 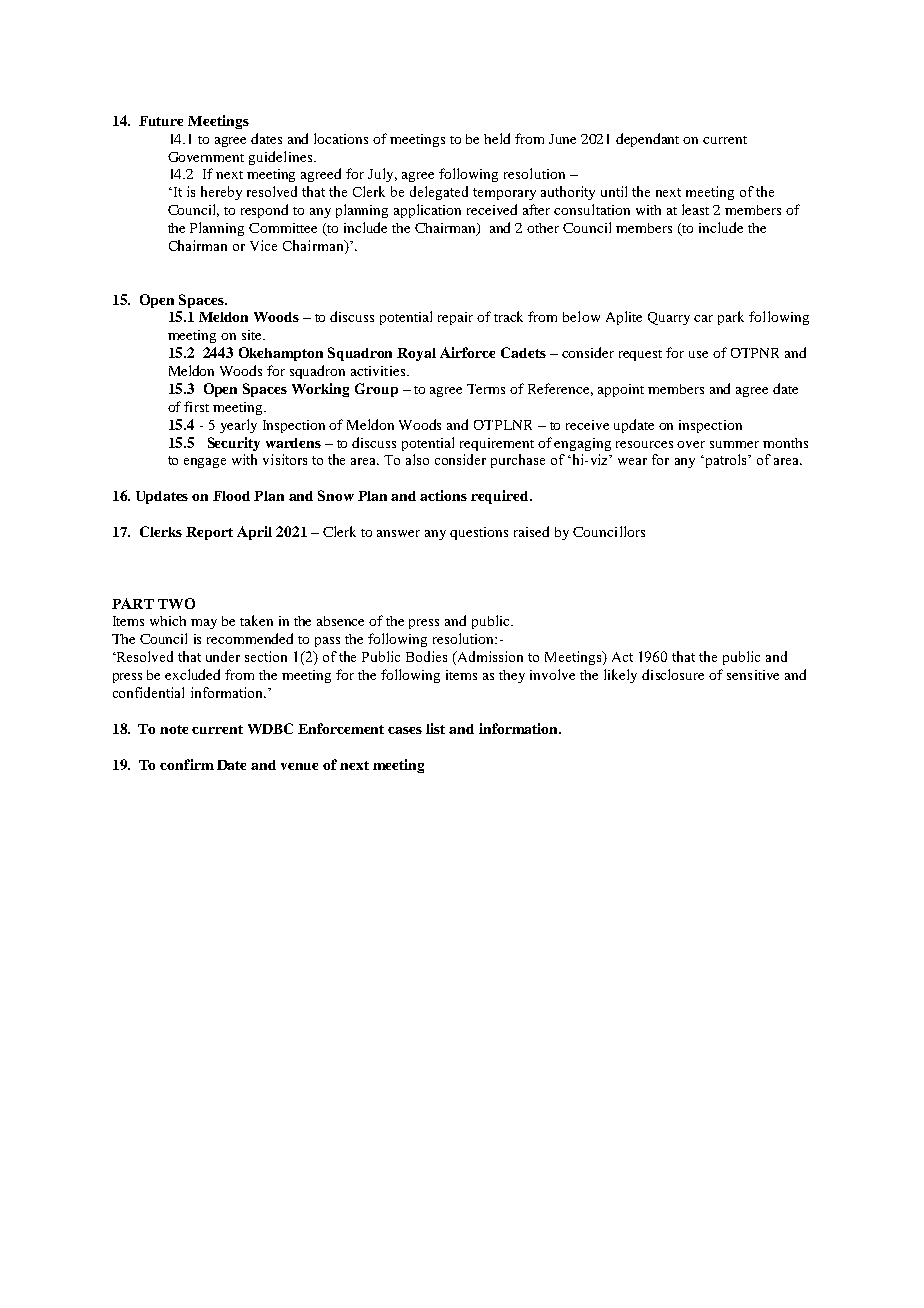 I want to click on requirement, so click(x=497, y=444).
